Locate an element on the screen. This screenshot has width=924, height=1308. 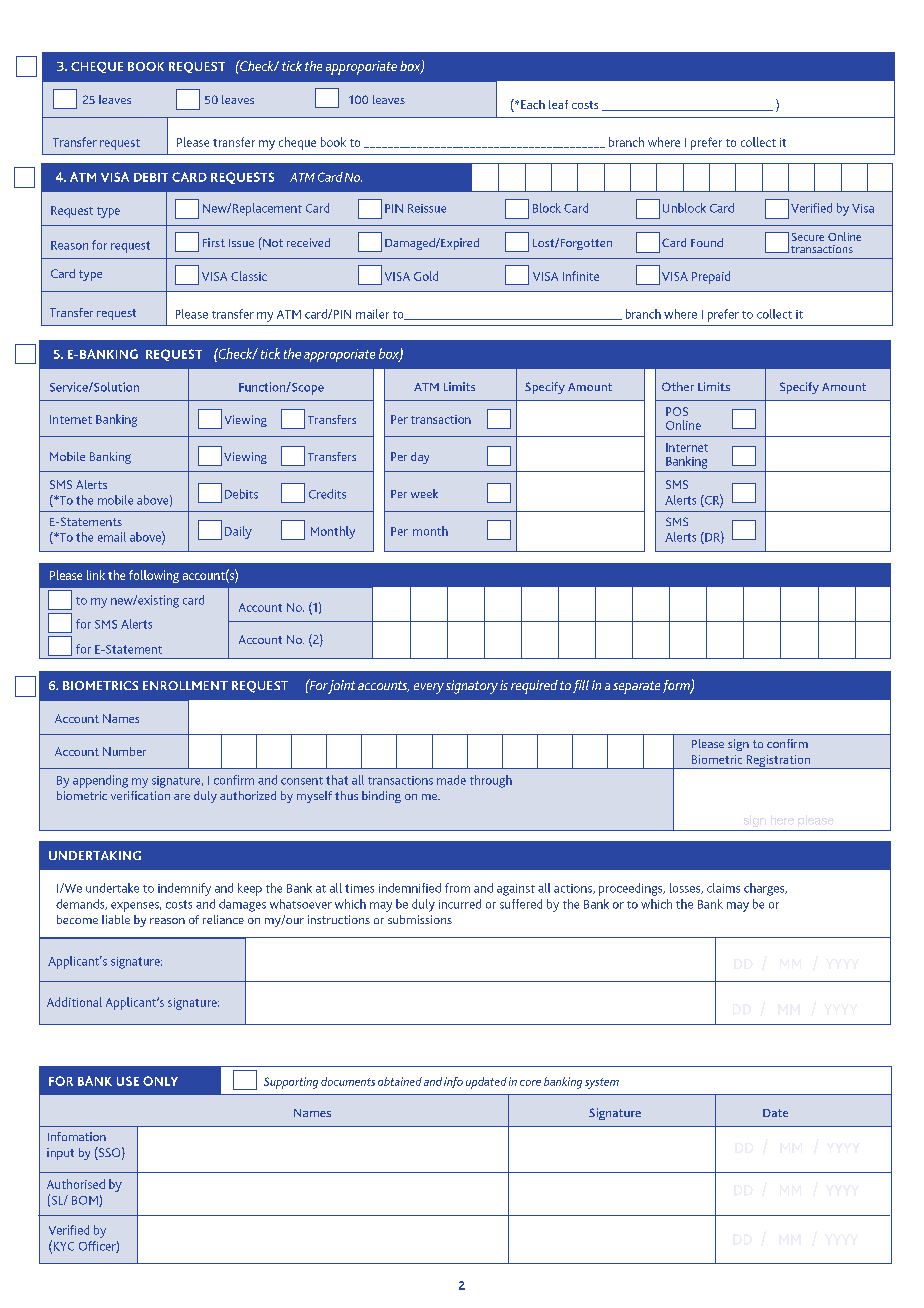
Each is located at coordinates (533, 104).
